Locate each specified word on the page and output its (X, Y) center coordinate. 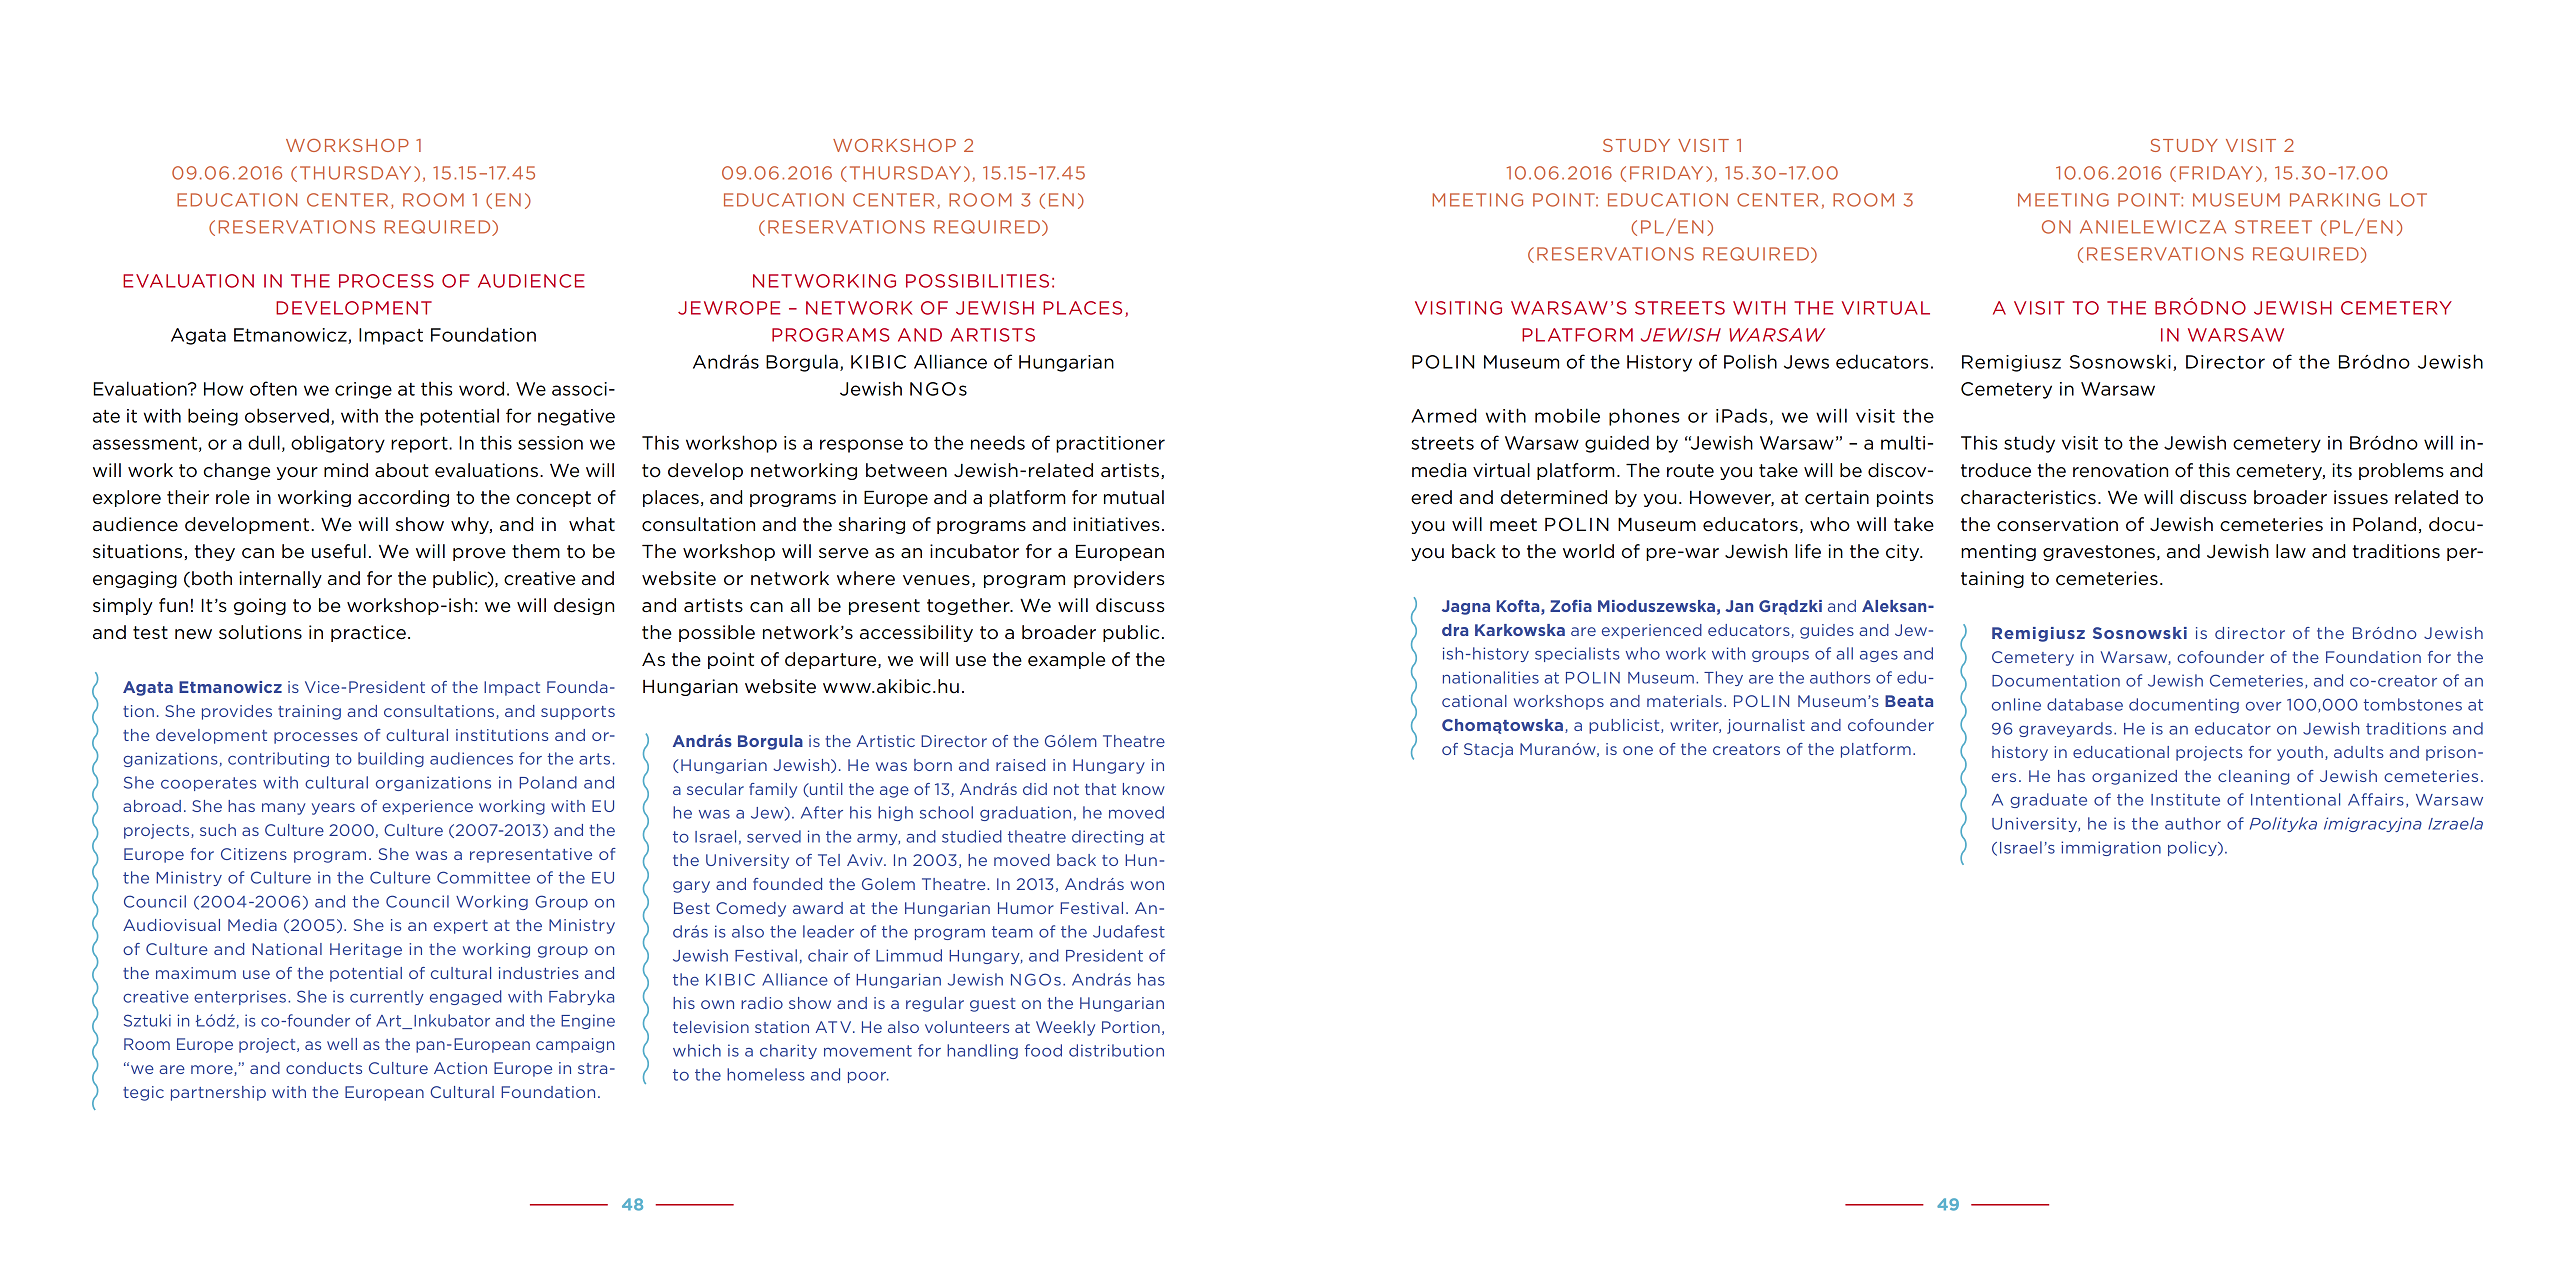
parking (2335, 200)
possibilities (977, 281)
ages (1879, 656)
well (342, 1044)
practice (368, 633)
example (1066, 660)
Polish (1750, 361)
